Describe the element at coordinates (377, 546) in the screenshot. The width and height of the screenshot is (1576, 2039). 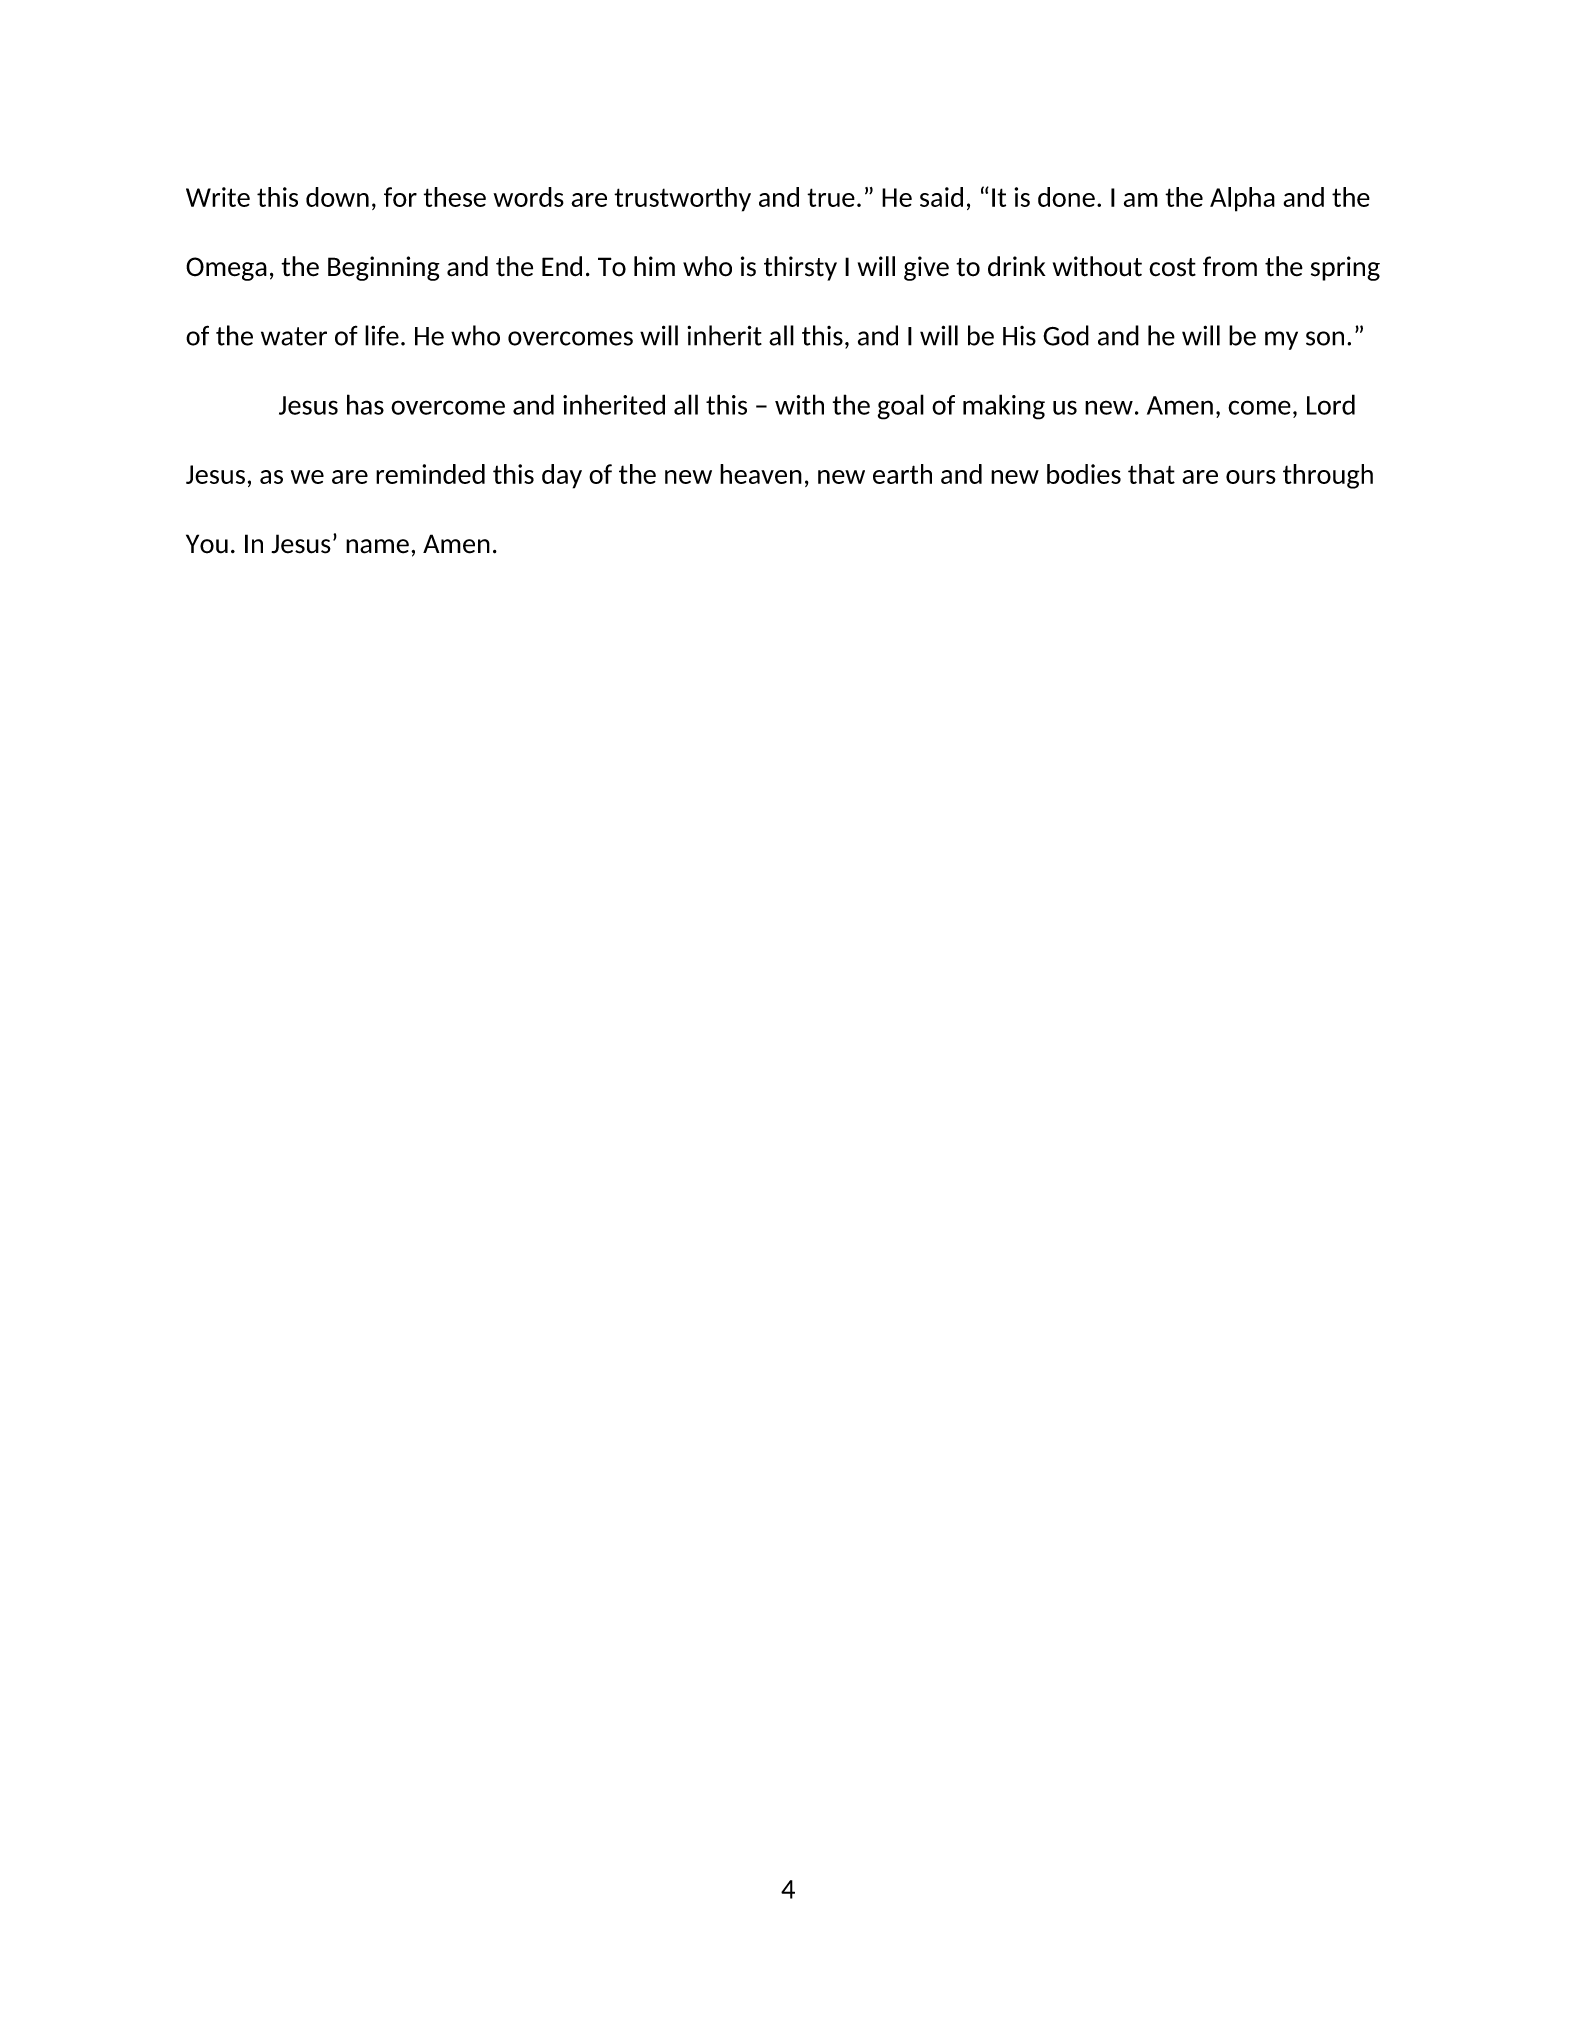
I see `name` at that location.
